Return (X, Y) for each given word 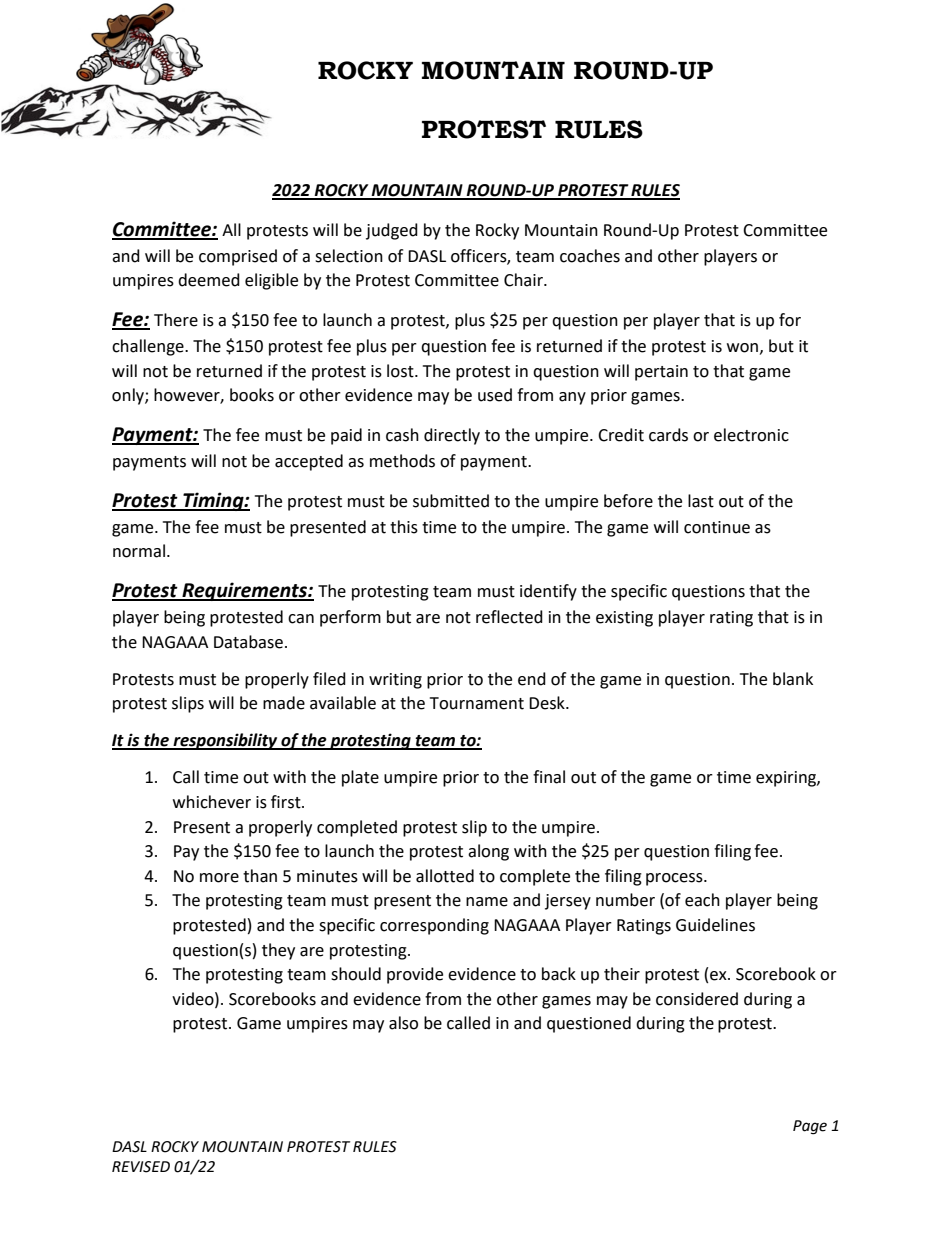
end (532, 679)
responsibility (225, 741)
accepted (309, 462)
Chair (524, 280)
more (219, 878)
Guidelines (715, 925)
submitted (451, 501)
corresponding (434, 926)
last (701, 501)
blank (793, 679)
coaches (590, 256)
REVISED (141, 1167)
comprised (238, 257)
